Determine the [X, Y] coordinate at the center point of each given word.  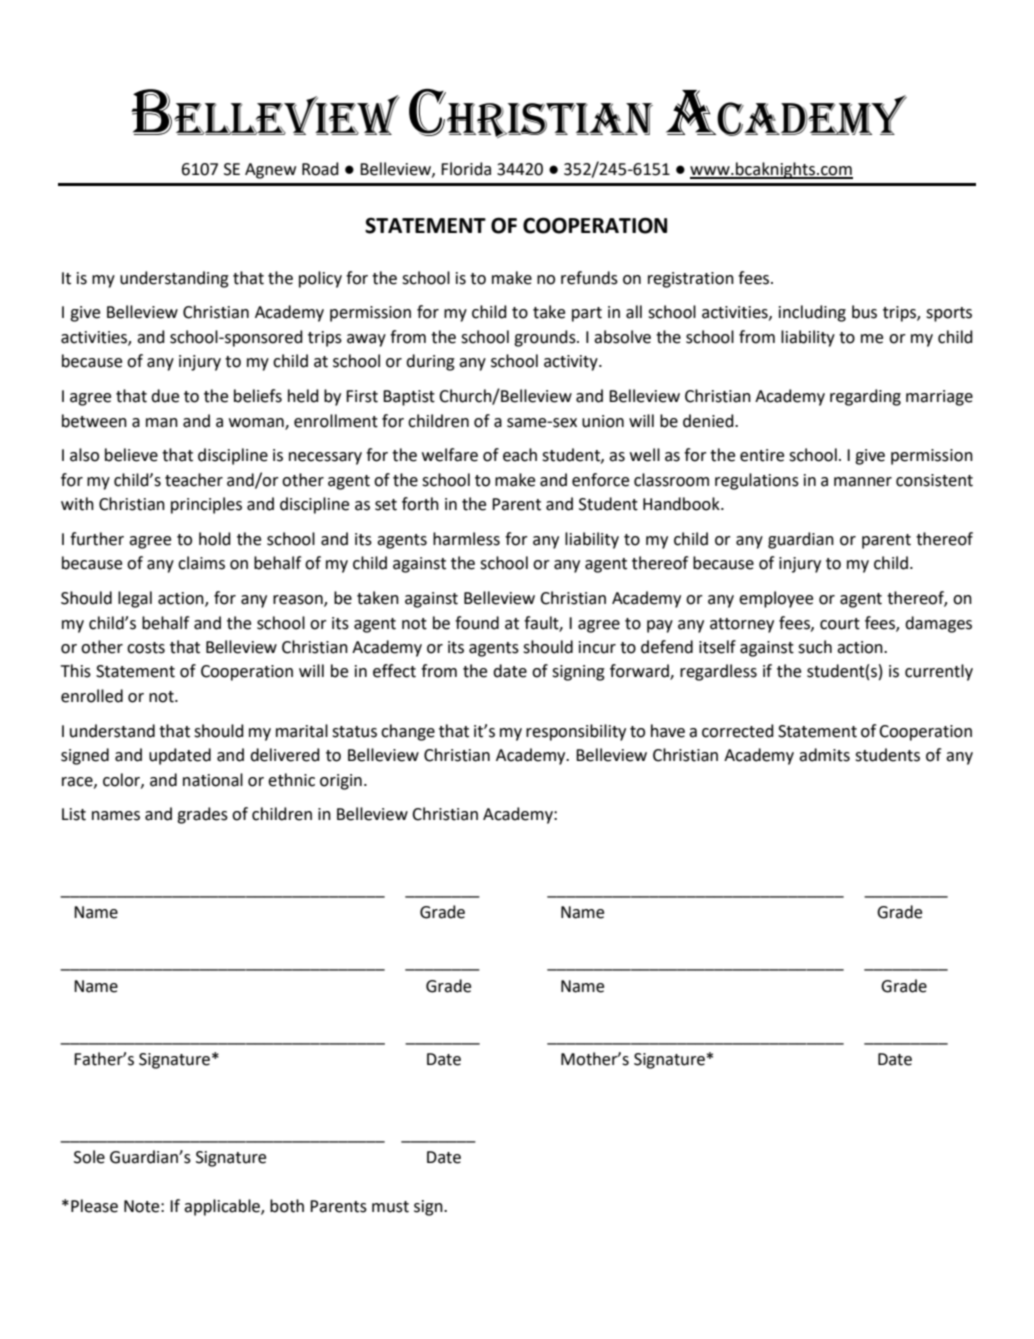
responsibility [576, 732]
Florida [466, 169]
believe [131, 455]
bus [864, 312]
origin [341, 782]
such [815, 647]
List [74, 814]
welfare [450, 455]
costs [146, 648]
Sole [89, 1157]
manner [863, 482]
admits [824, 755]
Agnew [270, 171]
